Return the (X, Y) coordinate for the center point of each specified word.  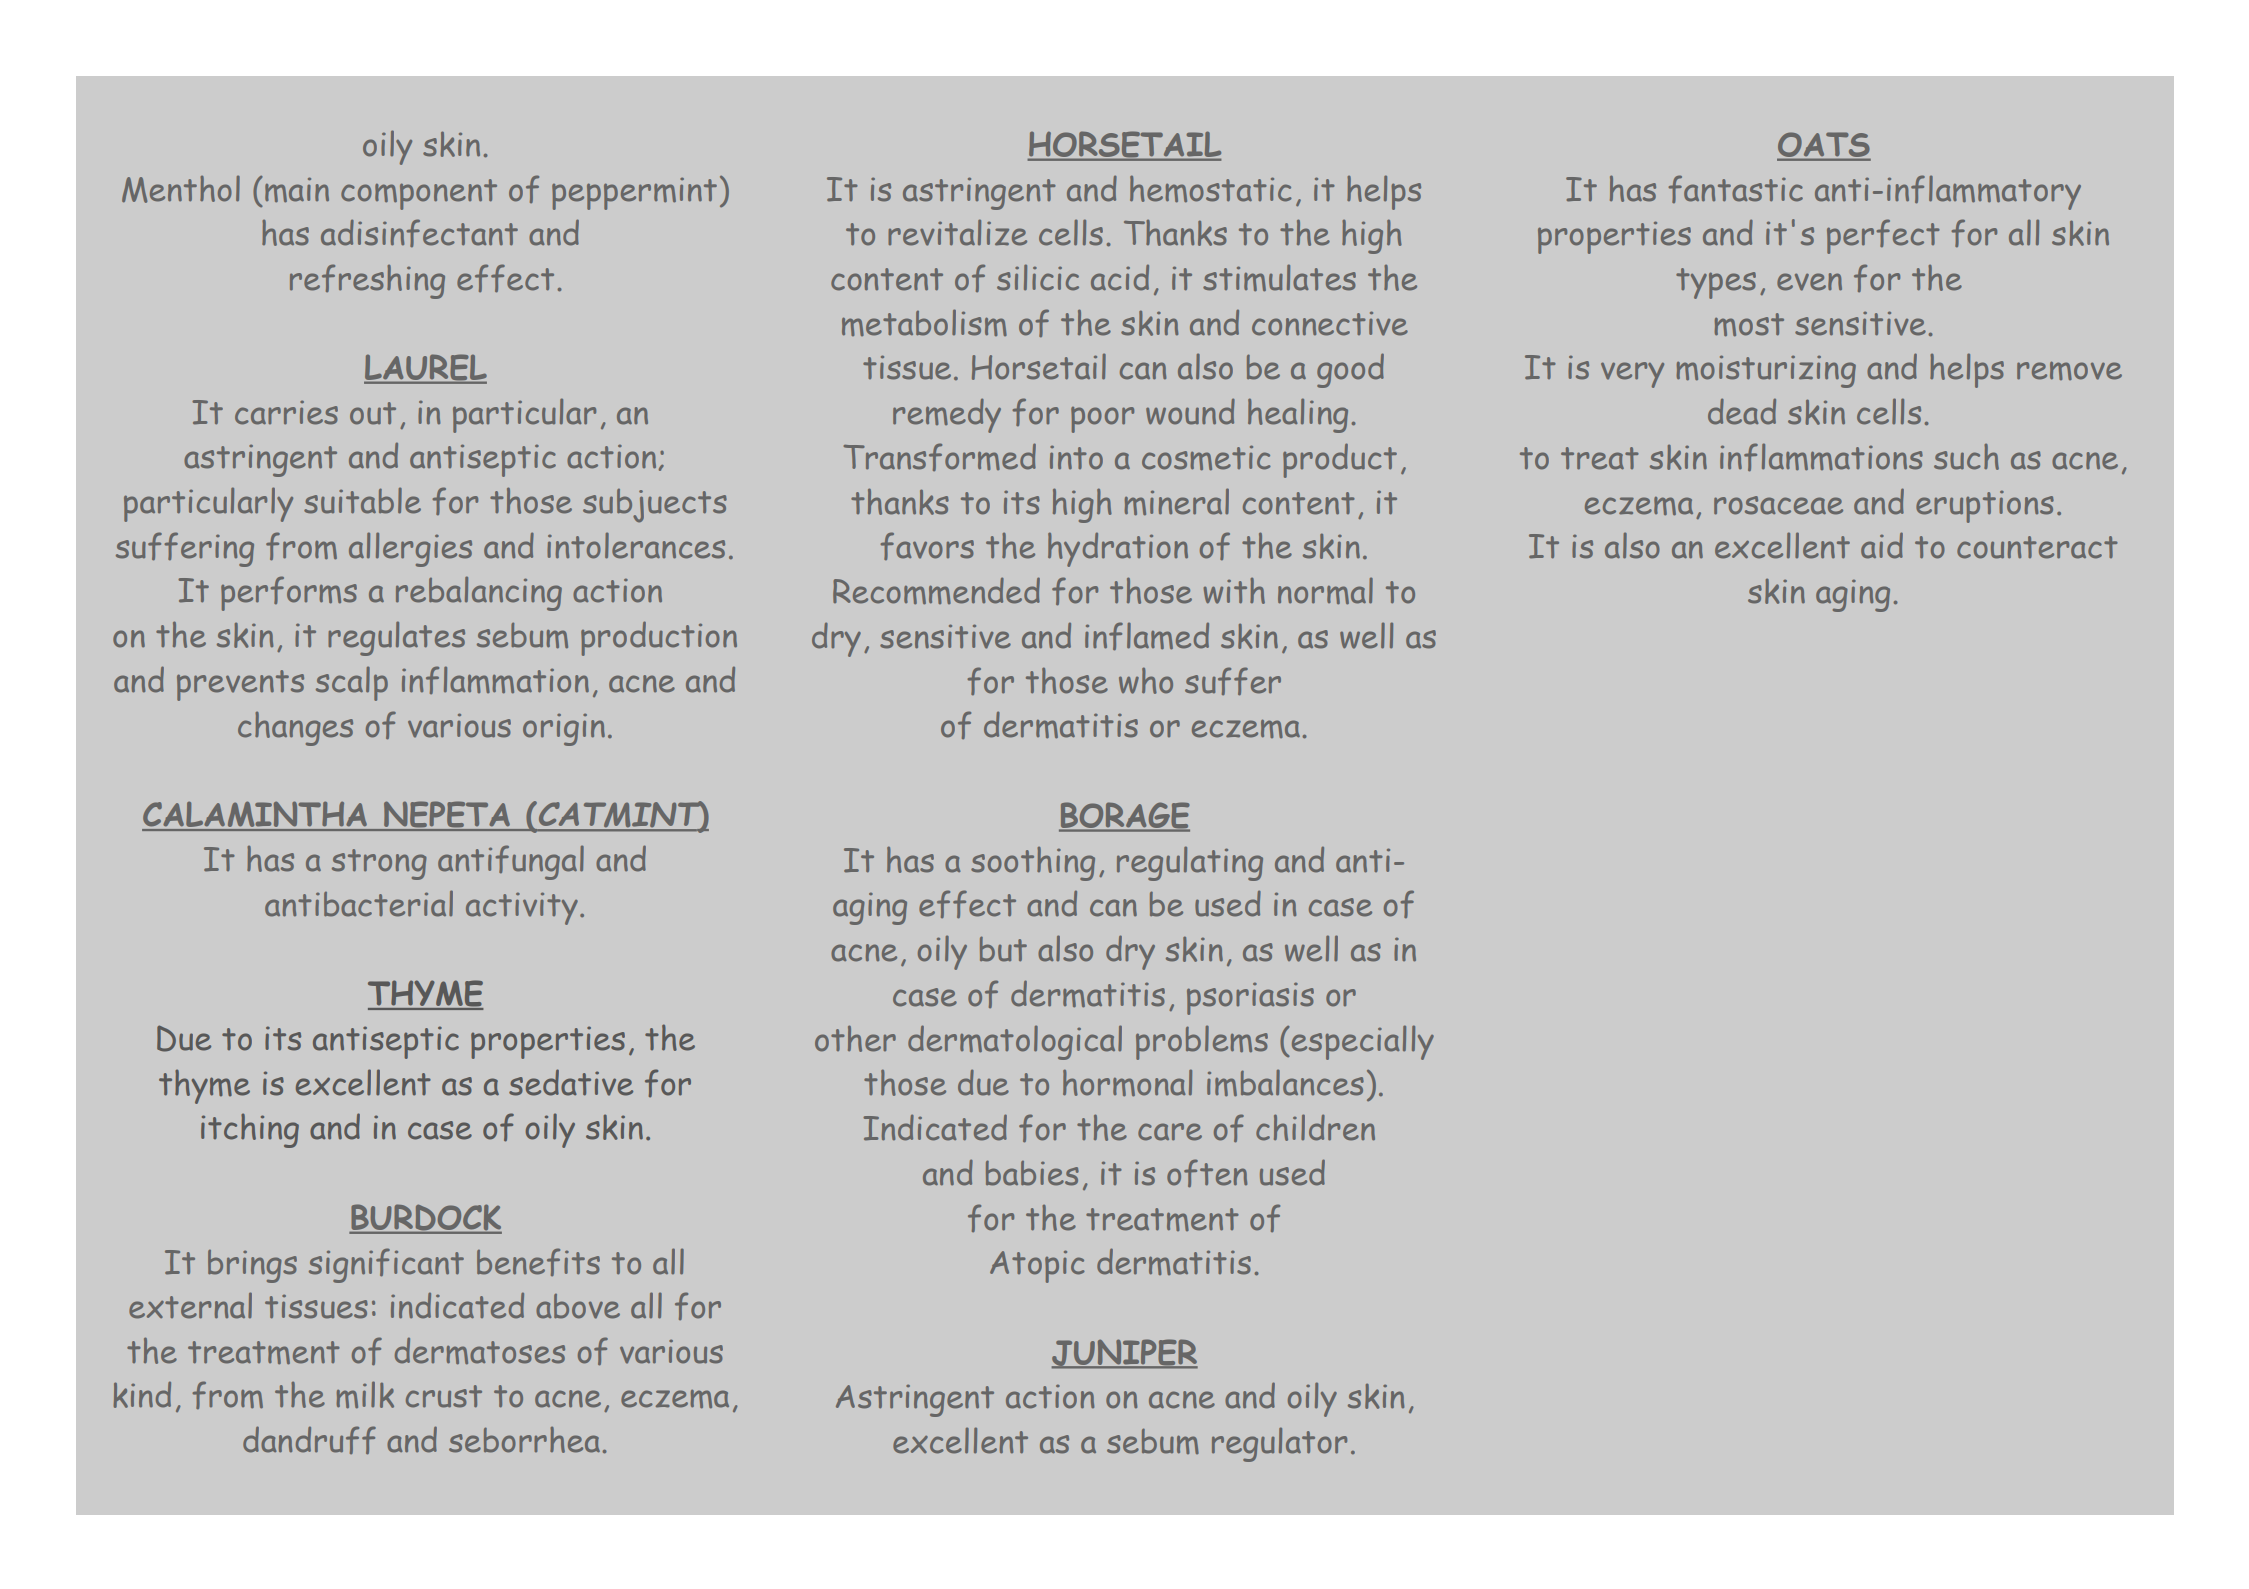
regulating (1190, 863)
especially (1361, 1042)
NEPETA (447, 816)
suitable (362, 500)
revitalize (957, 232)
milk (365, 1394)
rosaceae (1778, 505)
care (1170, 1132)
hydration (1118, 549)
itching (250, 1130)
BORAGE (1124, 816)
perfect (1883, 236)
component (419, 194)
